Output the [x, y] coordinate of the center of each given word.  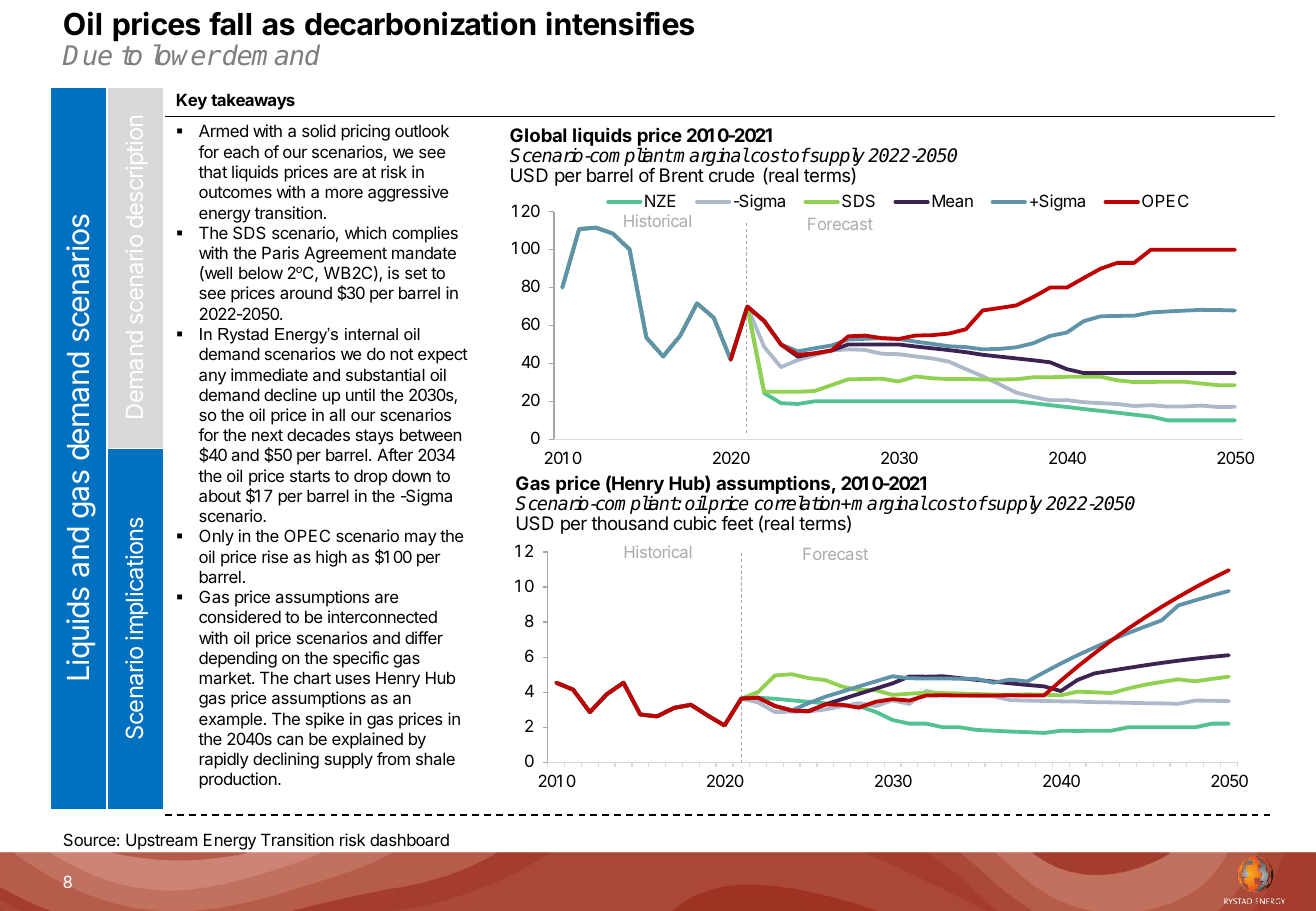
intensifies [620, 23]
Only [216, 537]
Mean [952, 200]
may [421, 539]
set [416, 273]
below [261, 272]
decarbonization [420, 23]
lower [187, 54]
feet [737, 523]
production [239, 780]
